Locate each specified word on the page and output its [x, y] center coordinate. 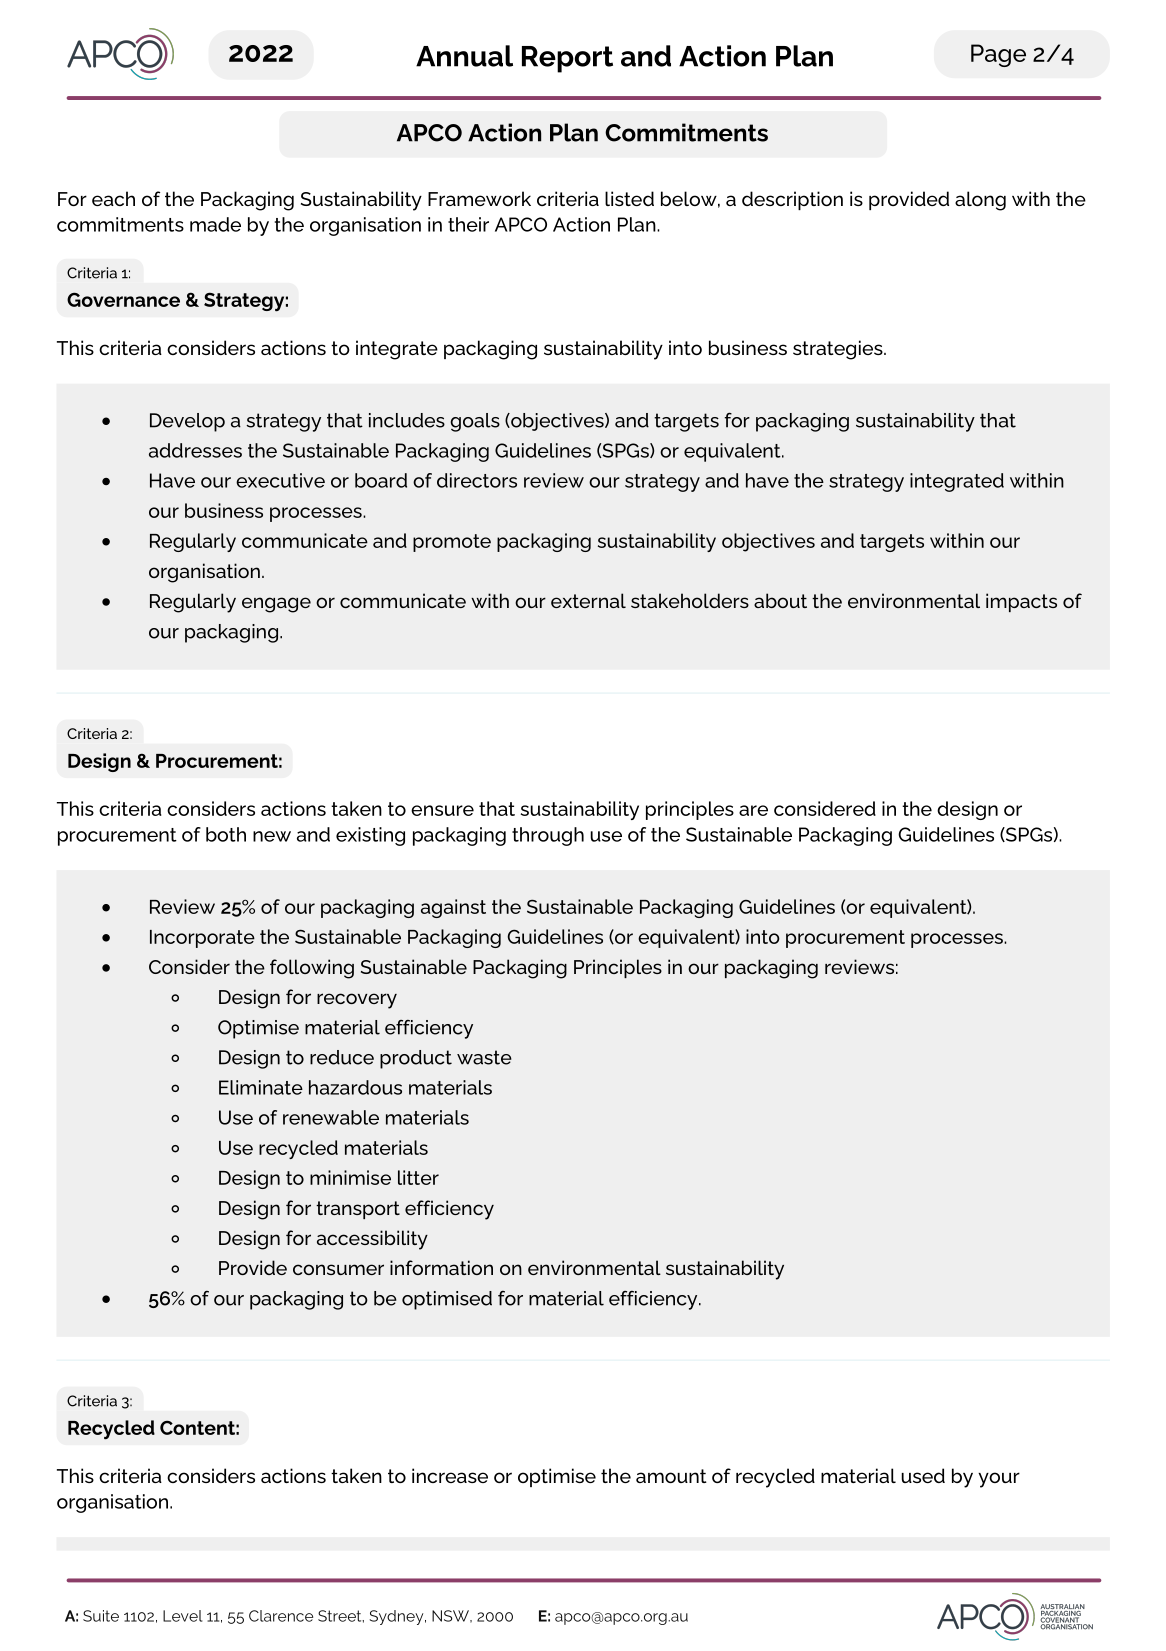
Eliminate [261, 1087]
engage [276, 605]
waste [484, 1057]
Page [998, 55]
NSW [452, 1616]
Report [567, 59]
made [215, 224]
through [548, 836]
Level [182, 1616]
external [588, 600]
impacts [1021, 602]
